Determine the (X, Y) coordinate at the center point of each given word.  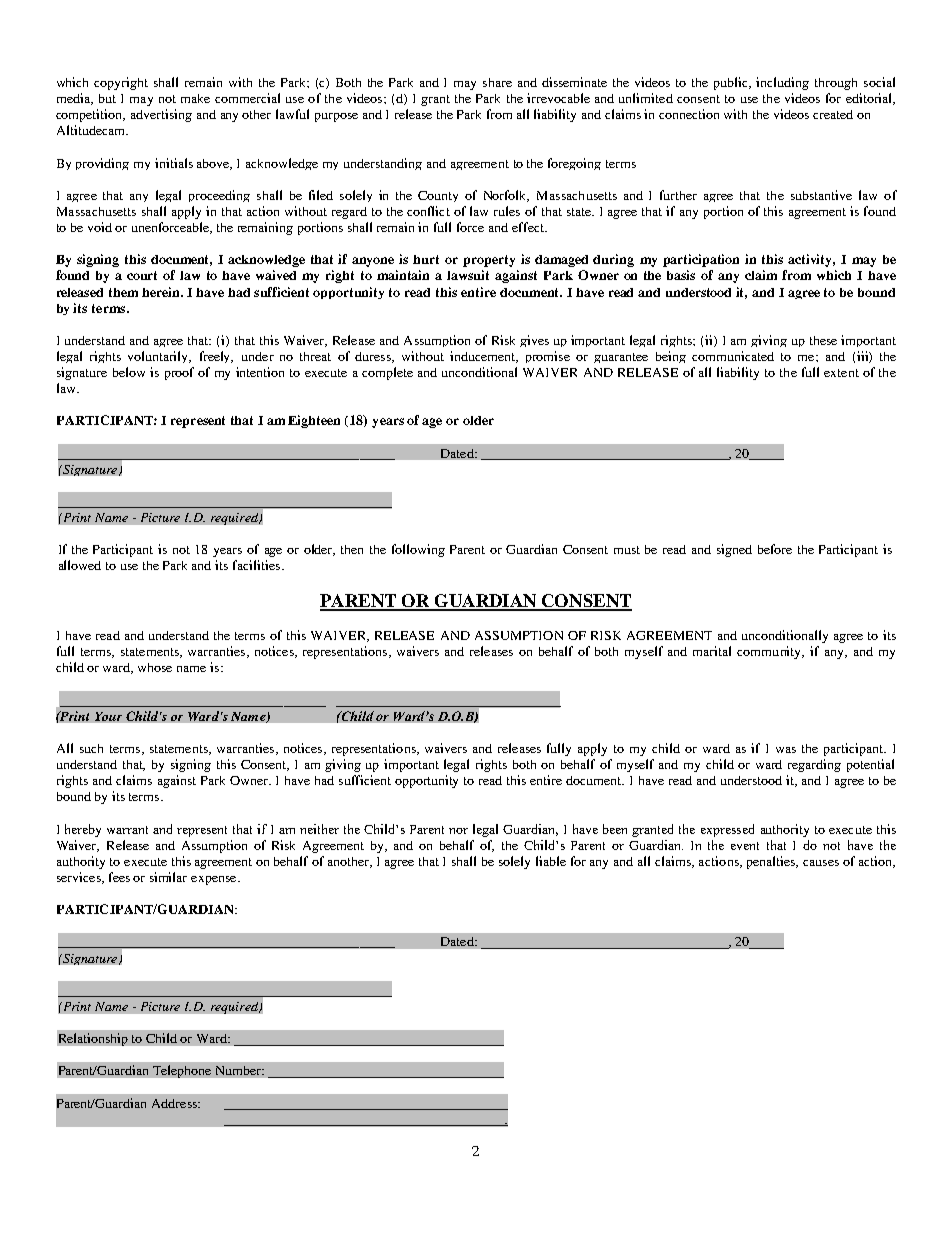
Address (175, 1103)
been (615, 829)
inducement (484, 357)
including (782, 83)
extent (841, 373)
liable (551, 861)
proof (179, 373)
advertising (161, 115)
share (497, 82)
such (91, 748)
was (786, 750)
